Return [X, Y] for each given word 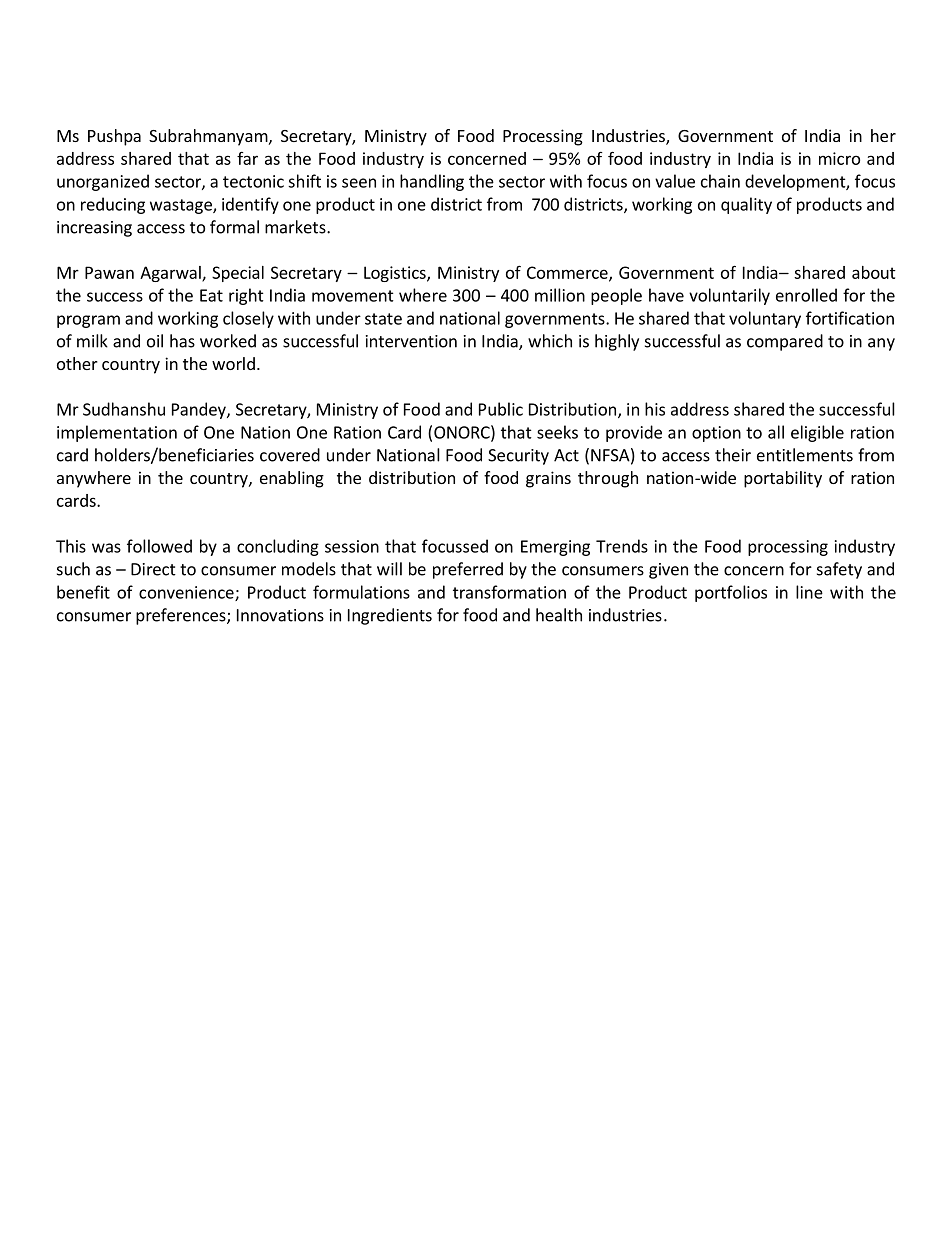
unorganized [103, 182]
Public [501, 409]
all [776, 432]
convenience [187, 593]
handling [432, 182]
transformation [509, 592]
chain [720, 181]
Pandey [200, 410]
